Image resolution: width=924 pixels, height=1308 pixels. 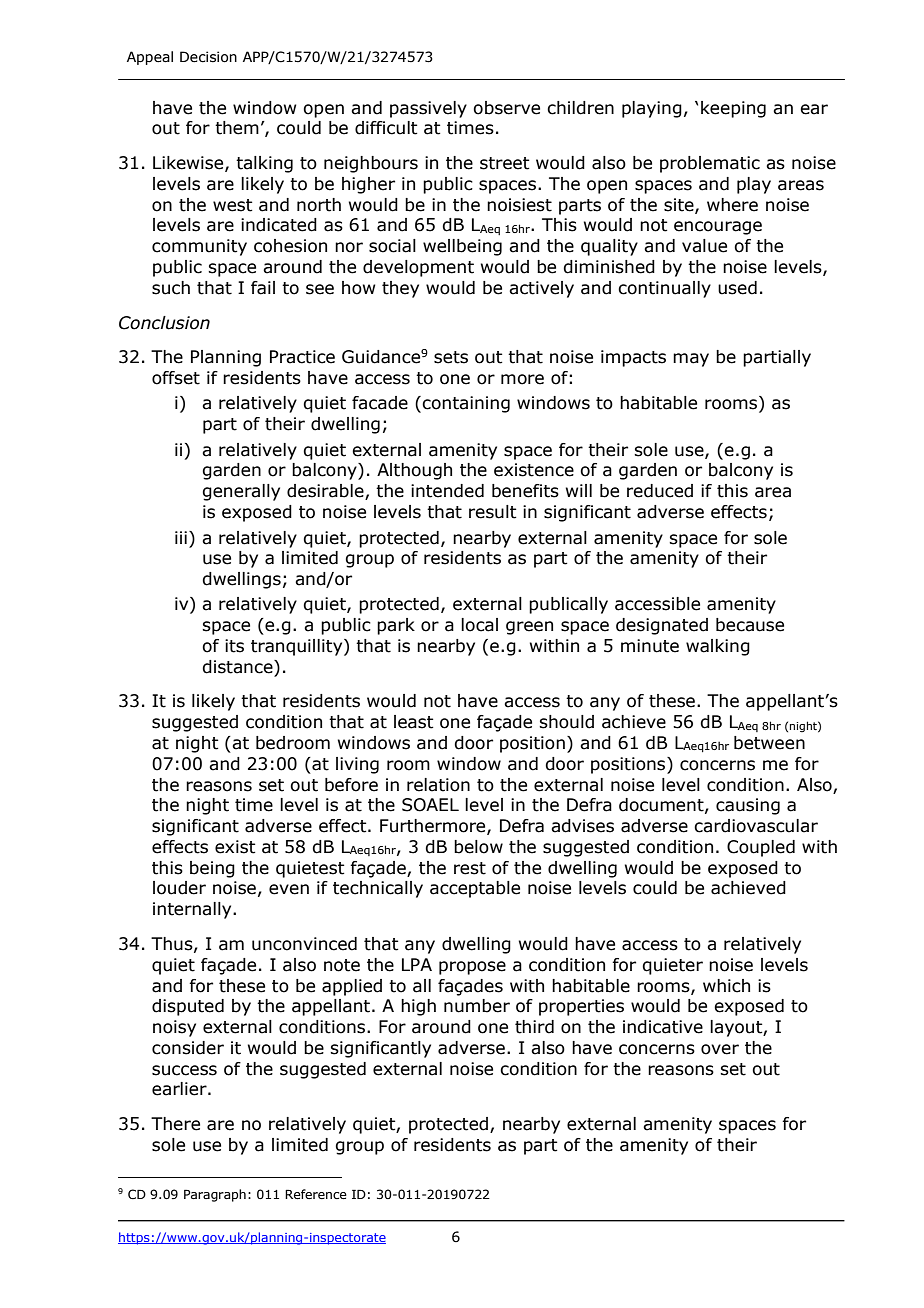 What do you see at coordinates (241, 492) in the screenshot?
I see `generally` at bounding box center [241, 492].
